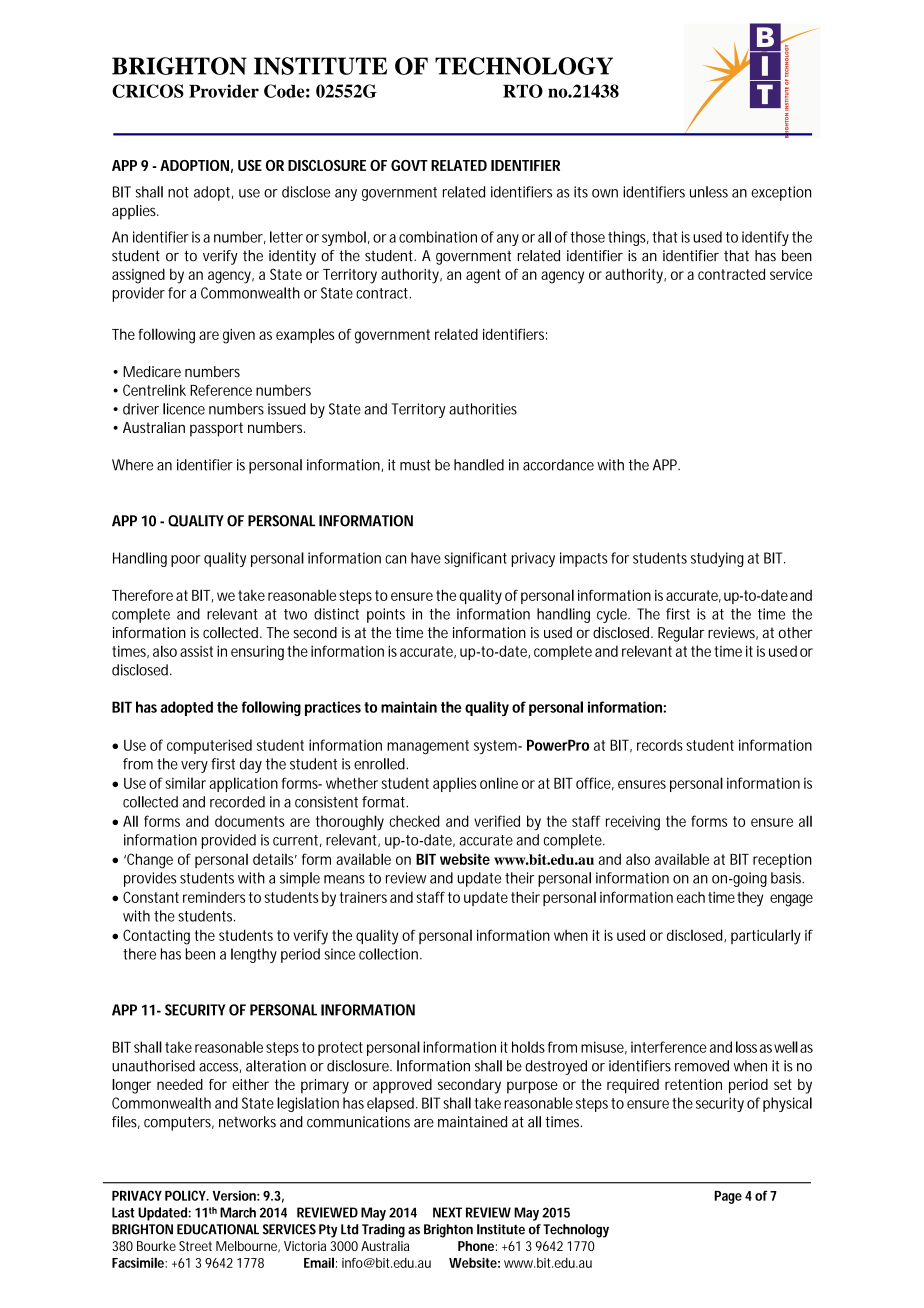 This document has height=1308, width=924. Describe the element at coordinates (388, 954) in the document. I see `collection` at that location.
